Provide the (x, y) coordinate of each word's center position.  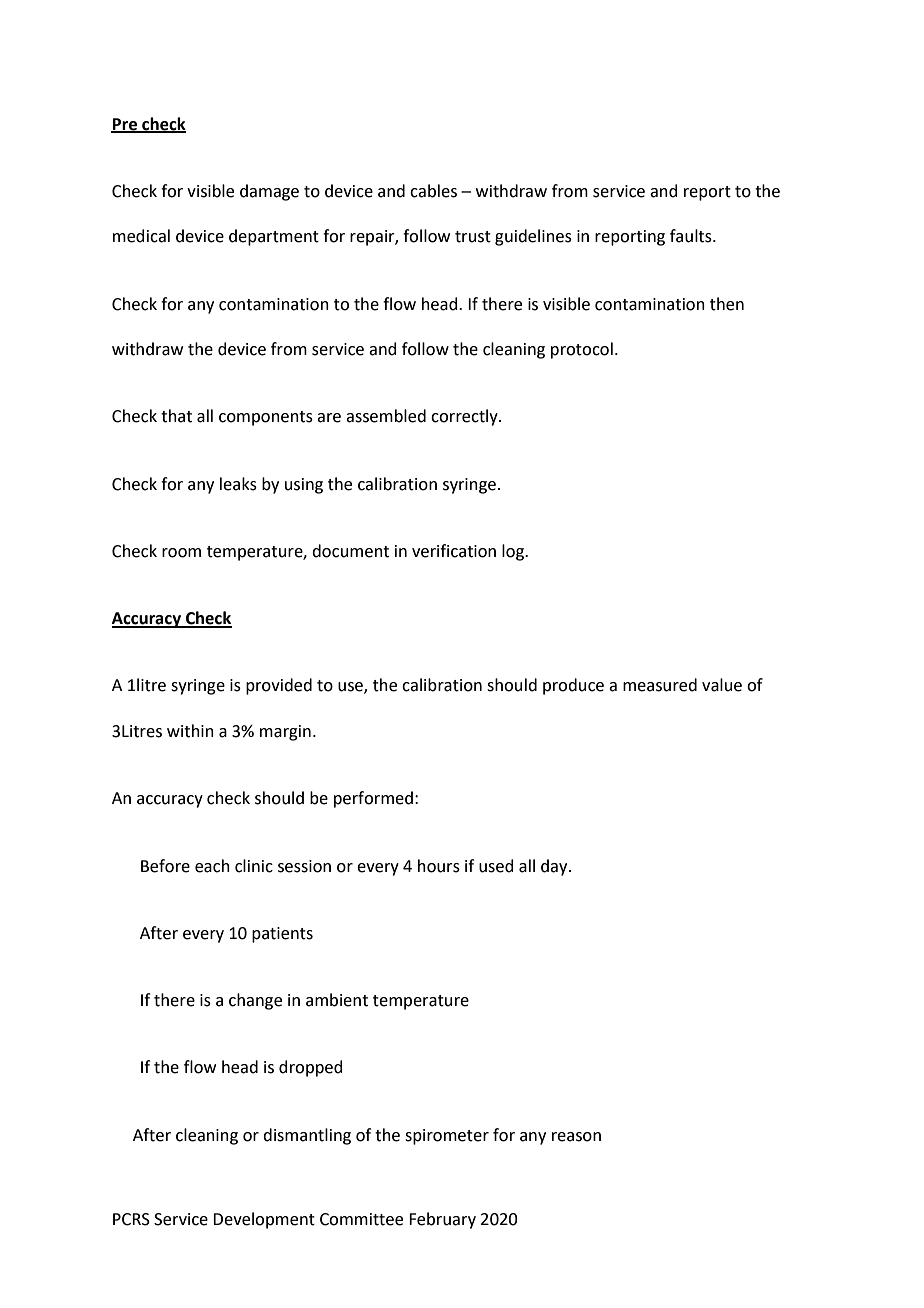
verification (454, 551)
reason (576, 1137)
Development (264, 1220)
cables (433, 191)
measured (660, 685)
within (190, 731)
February (442, 1220)
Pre (125, 125)
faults (692, 236)
